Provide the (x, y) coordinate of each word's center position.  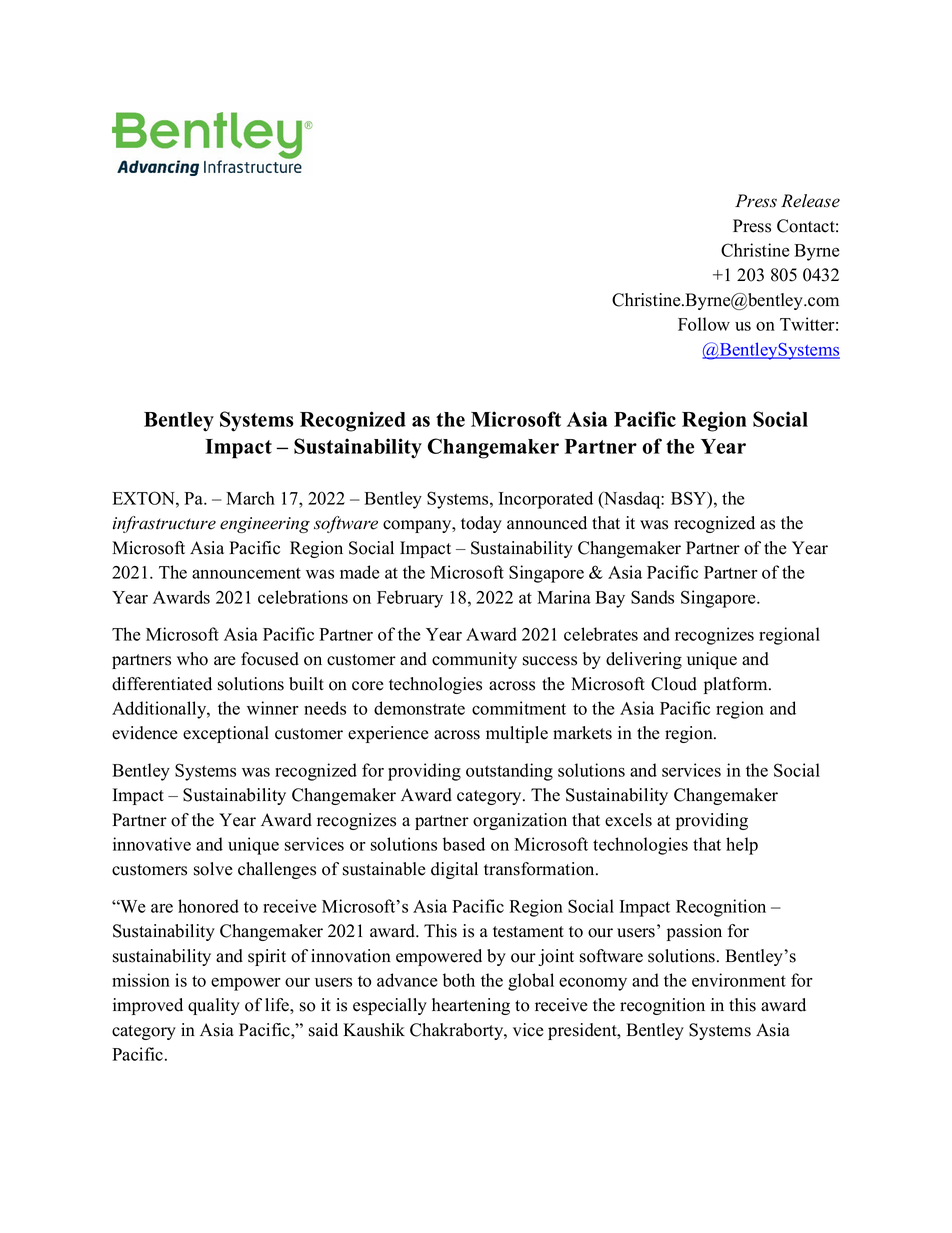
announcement (246, 573)
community (474, 660)
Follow (704, 324)
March (250, 498)
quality (214, 1006)
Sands (652, 597)
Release (810, 201)
